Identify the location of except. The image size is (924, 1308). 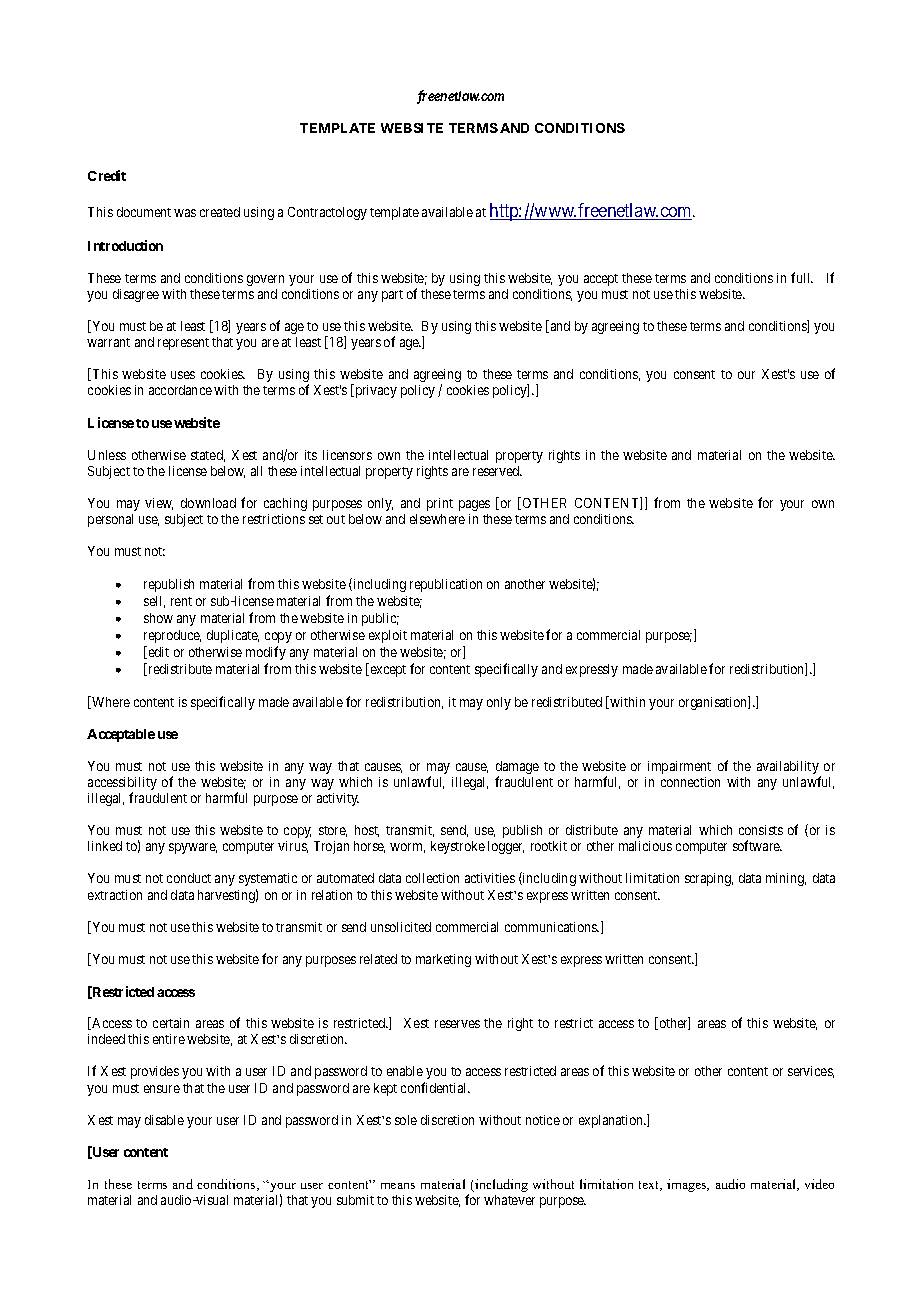
(387, 671).
